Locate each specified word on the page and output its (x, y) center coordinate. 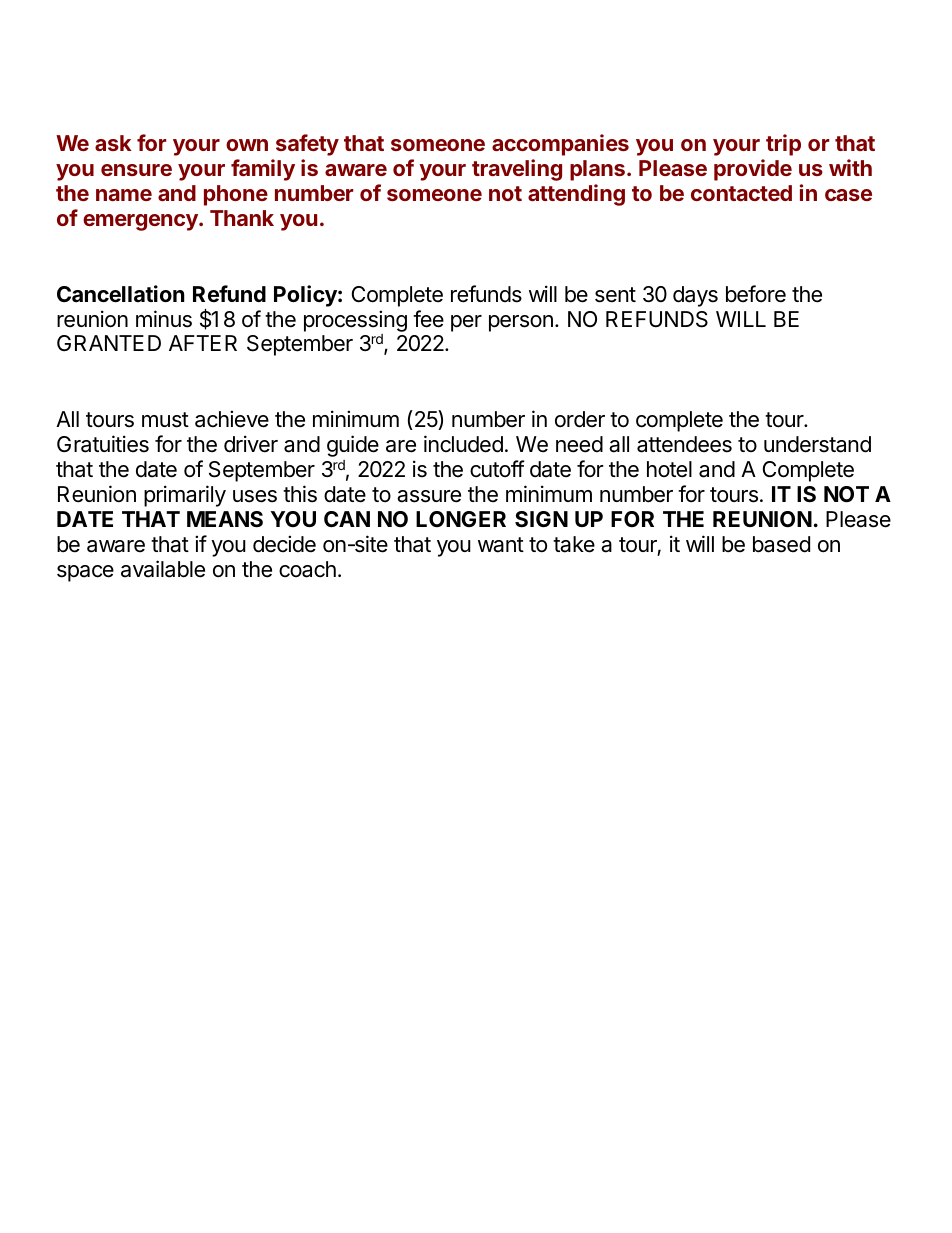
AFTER (203, 343)
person (521, 323)
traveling (517, 170)
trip (783, 145)
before (756, 294)
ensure (136, 170)
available (163, 569)
